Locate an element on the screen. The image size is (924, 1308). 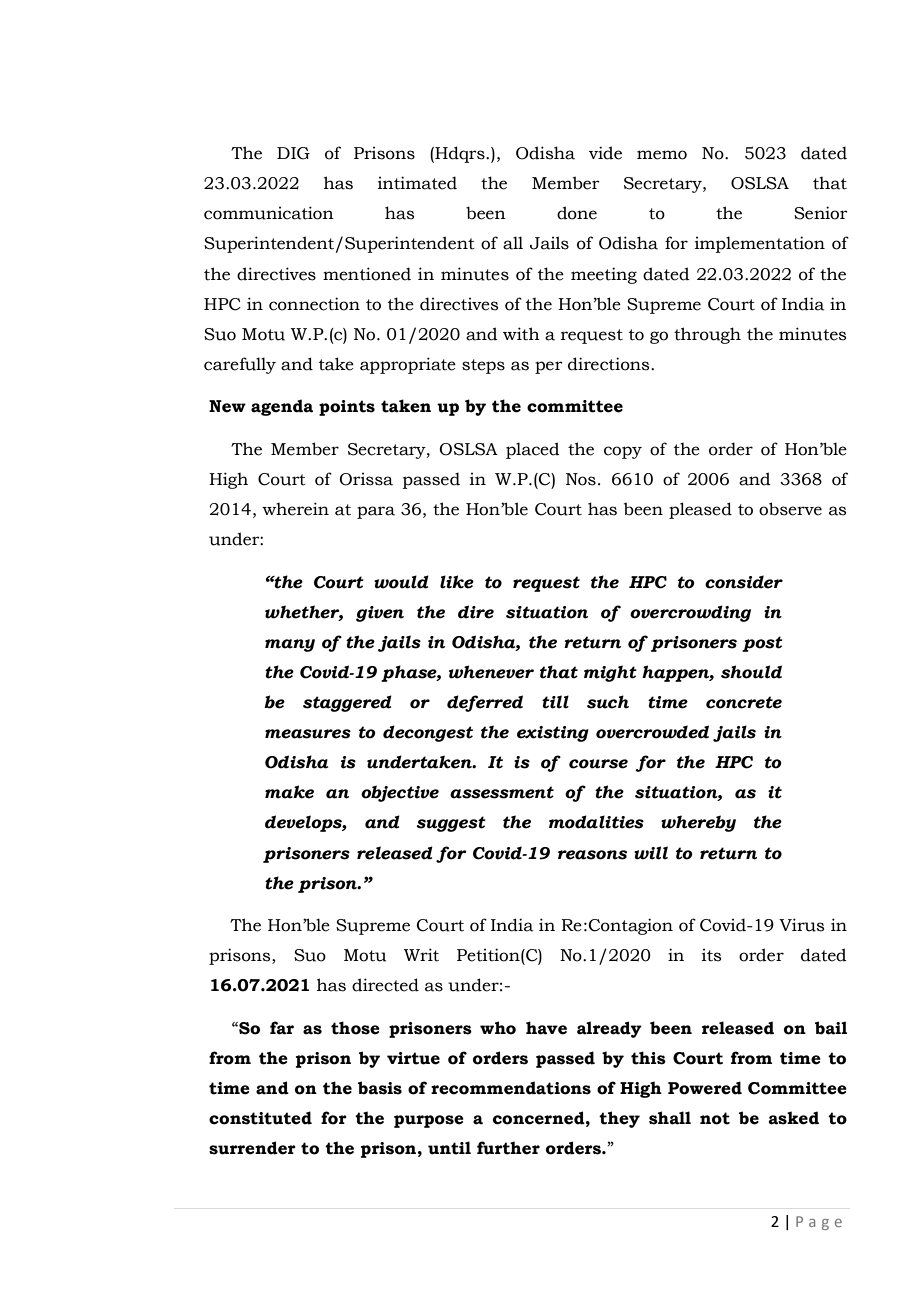
whenever is located at coordinates (491, 672).
